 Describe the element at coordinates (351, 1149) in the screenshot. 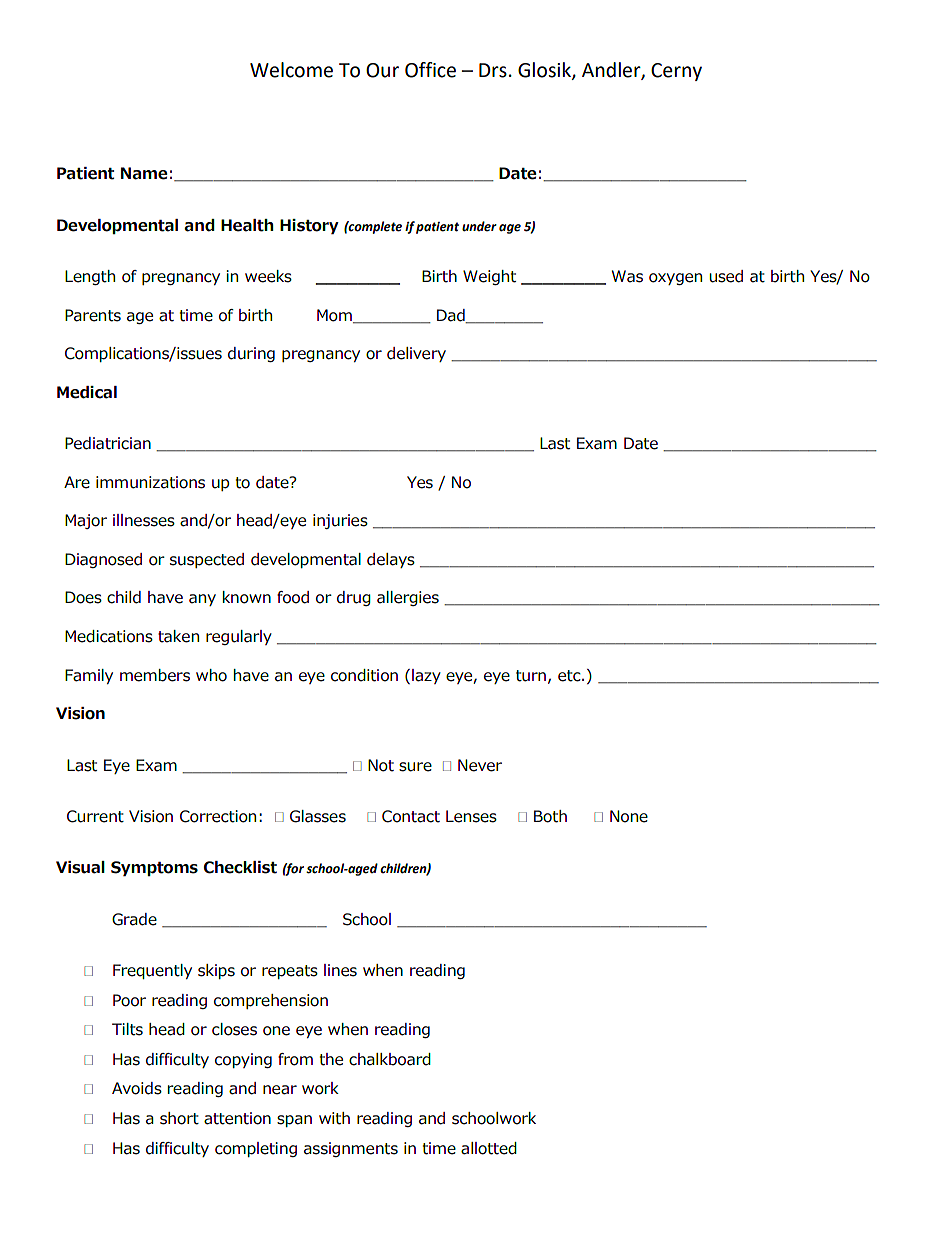

I see `assignments` at that location.
